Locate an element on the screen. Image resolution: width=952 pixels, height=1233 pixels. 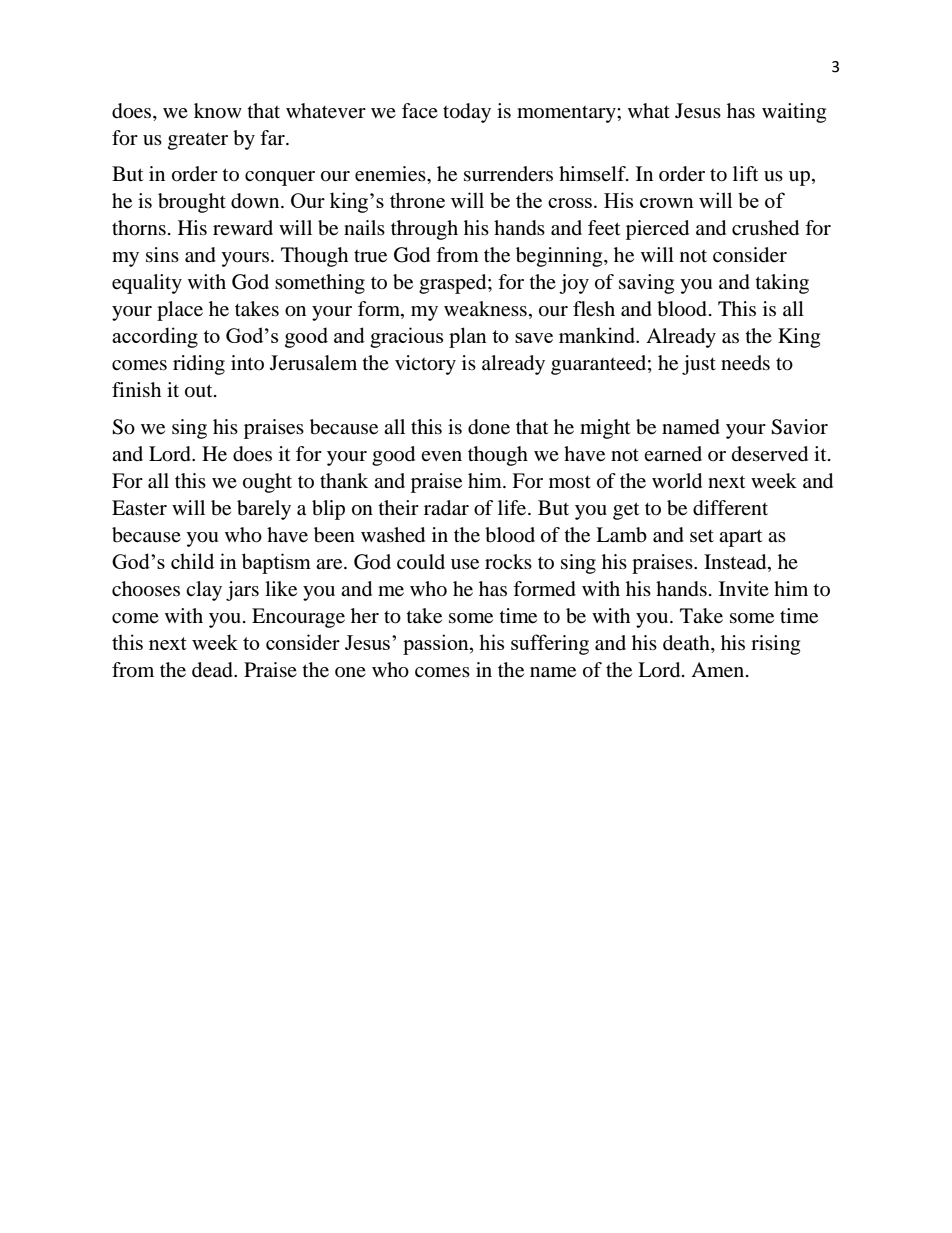
waiting is located at coordinates (794, 113).
